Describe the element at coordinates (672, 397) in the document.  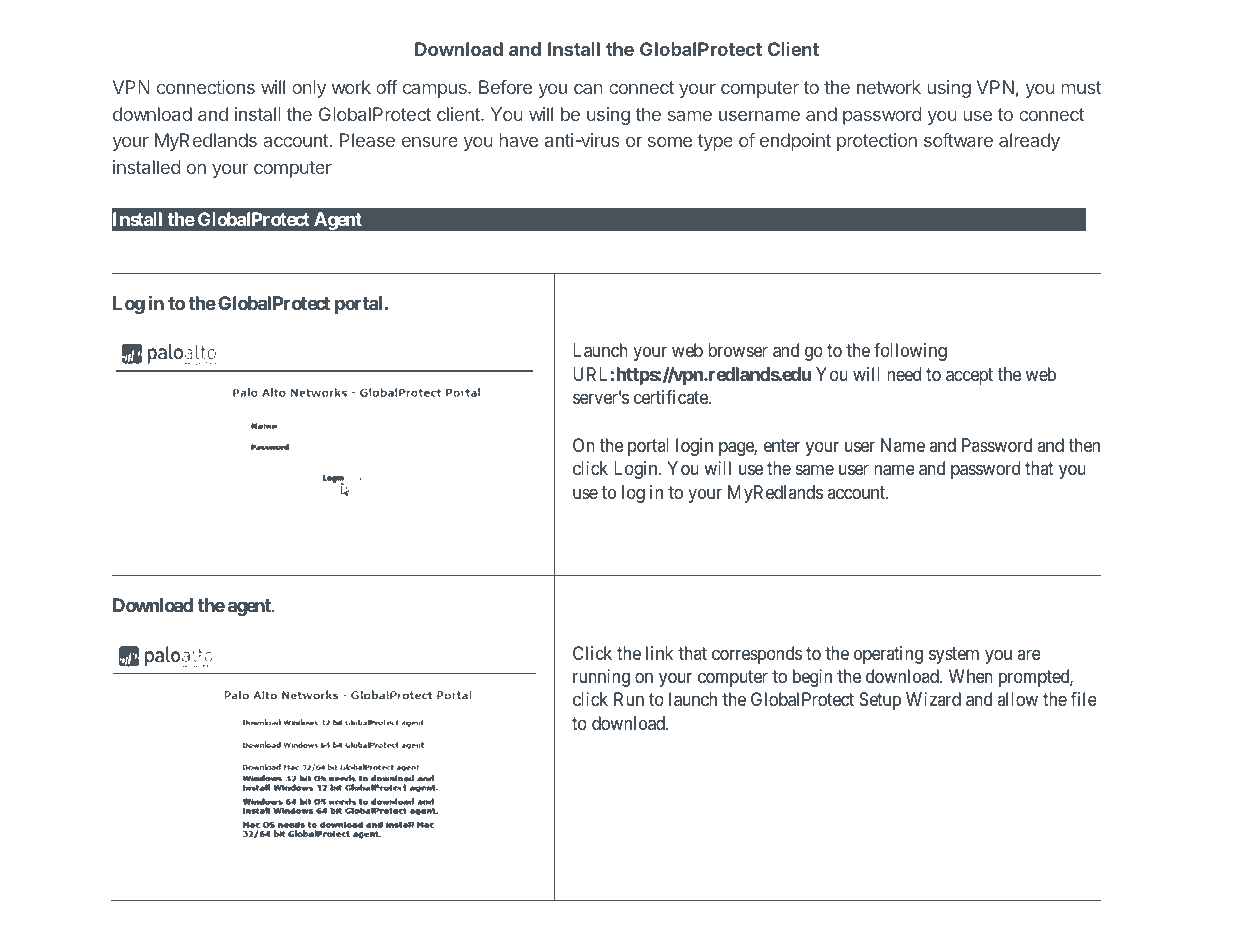
I see `certificate` at that location.
